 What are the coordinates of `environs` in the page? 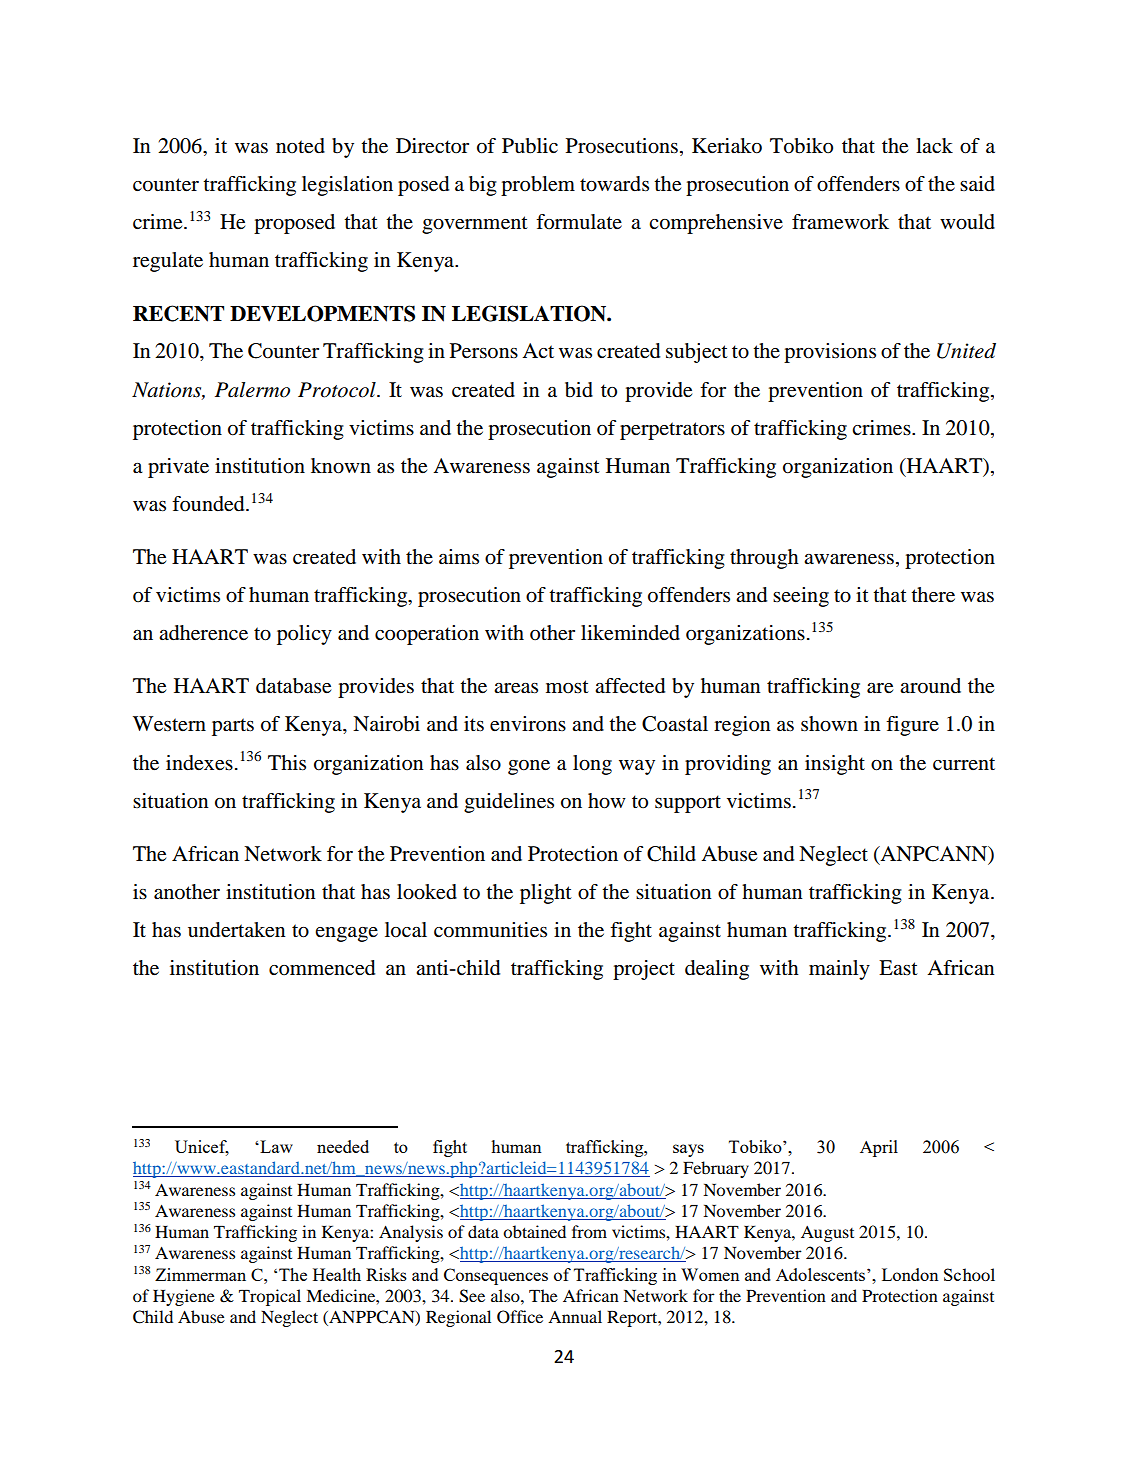 It's located at (528, 724).
